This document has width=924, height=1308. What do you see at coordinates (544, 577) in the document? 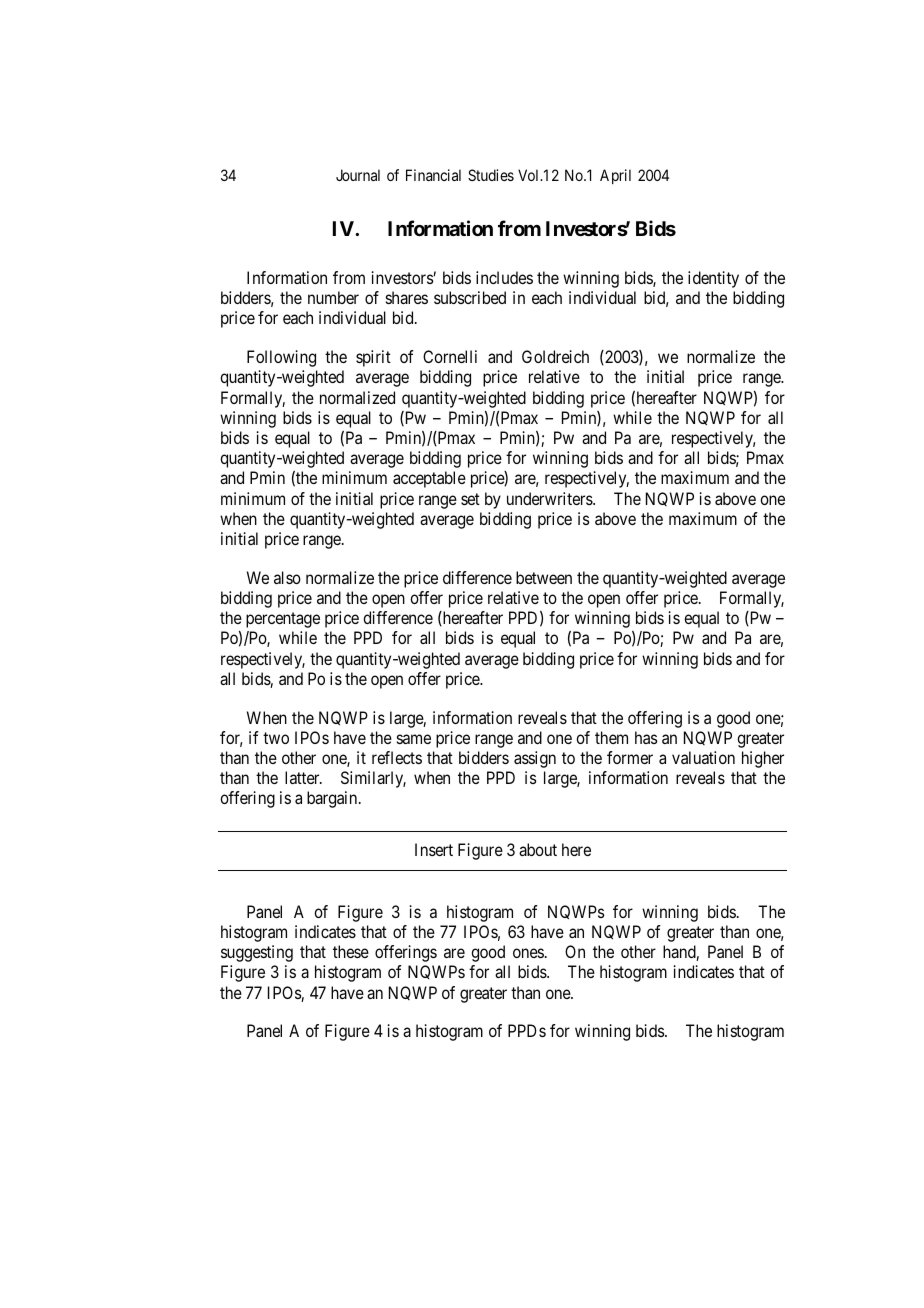
I see `between` at bounding box center [544, 577].
